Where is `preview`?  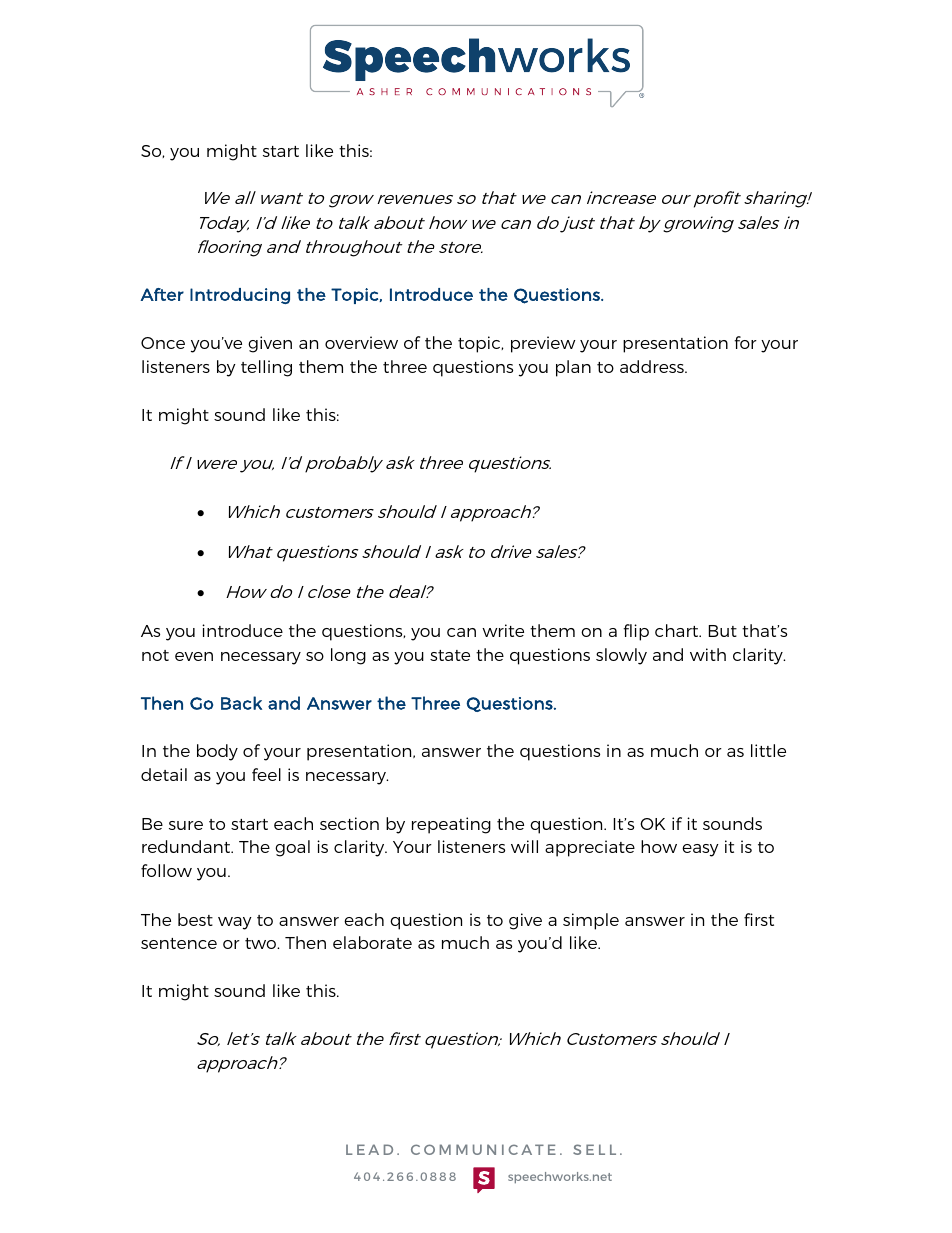
preview is located at coordinates (543, 344).
